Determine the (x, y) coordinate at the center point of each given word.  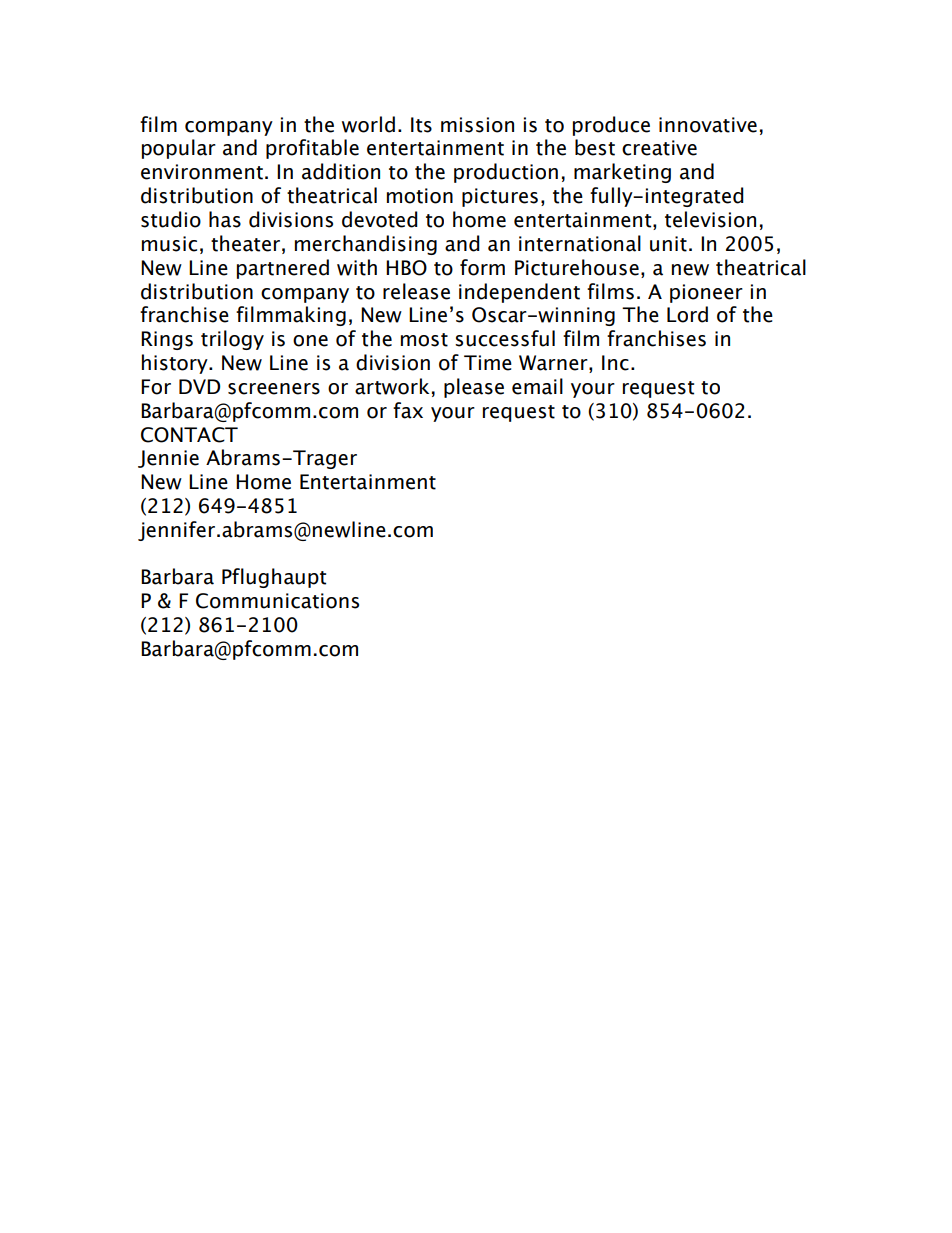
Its (421, 125)
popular (179, 149)
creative (659, 148)
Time (488, 363)
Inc (615, 363)
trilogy (232, 340)
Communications (277, 601)
